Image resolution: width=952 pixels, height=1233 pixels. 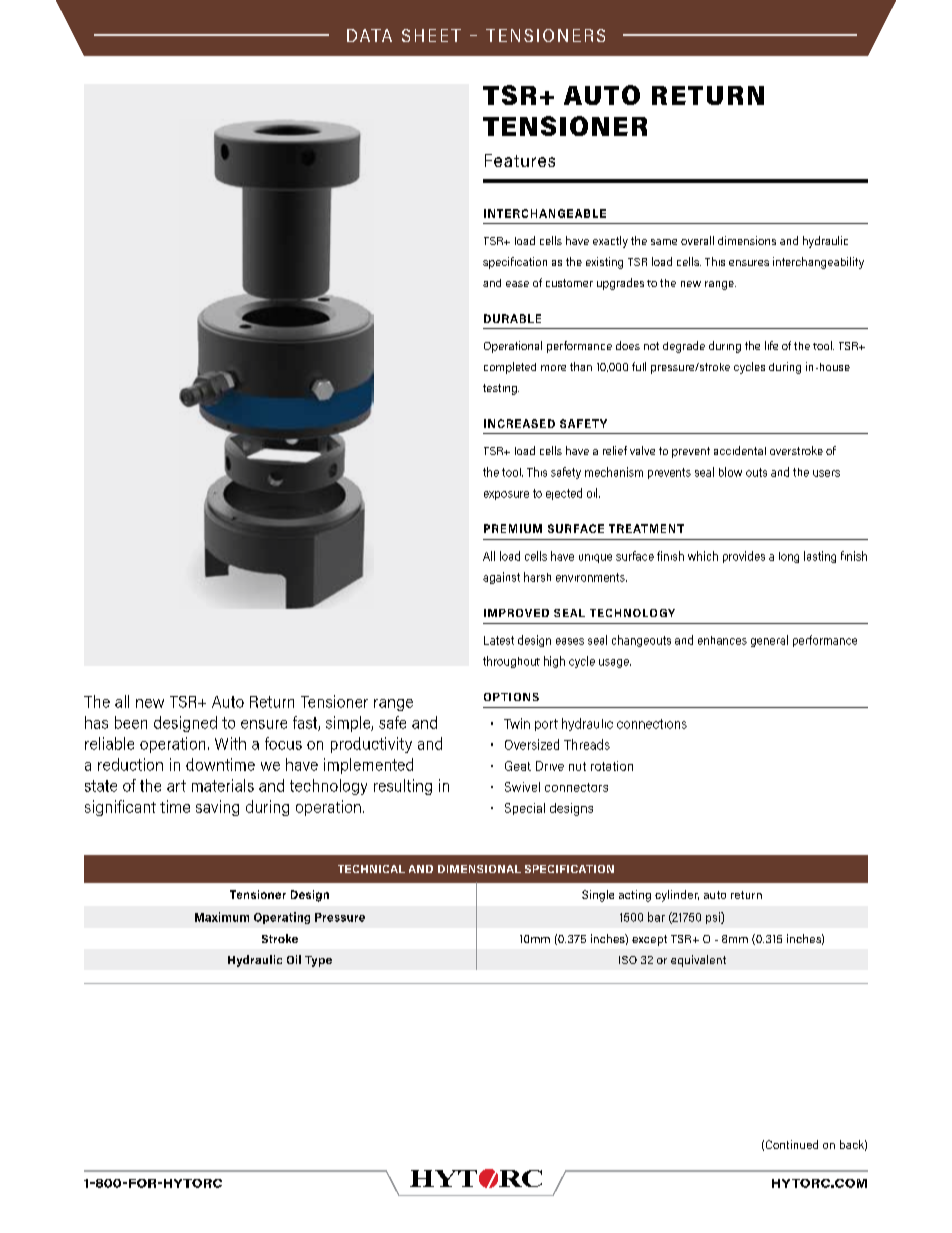 What do you see at coordinates (222, 917) in the page?
I see `Maximum` at bounding box center [222, 917].
